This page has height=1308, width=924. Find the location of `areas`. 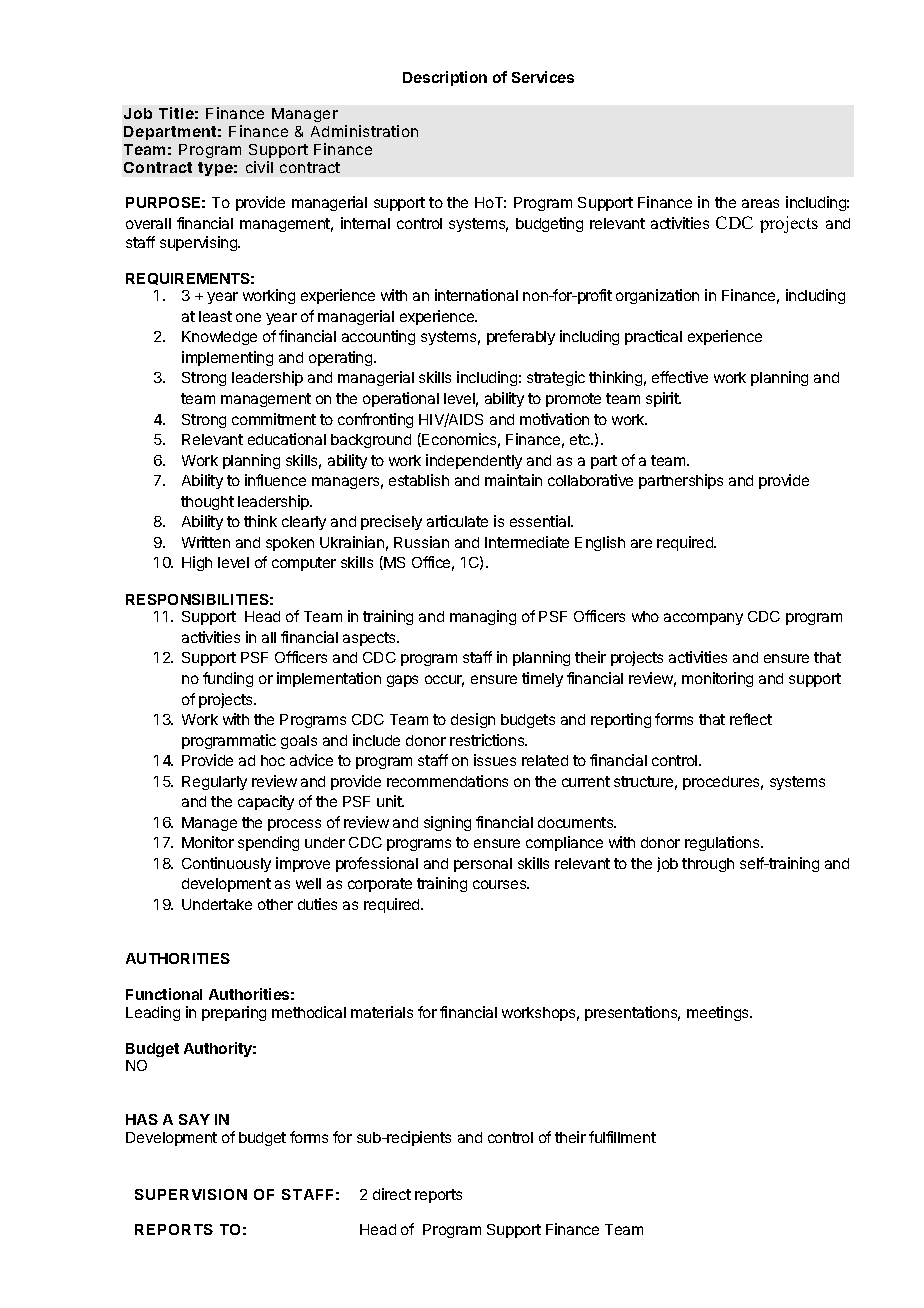

areas is located at coordinates (760, 203).
